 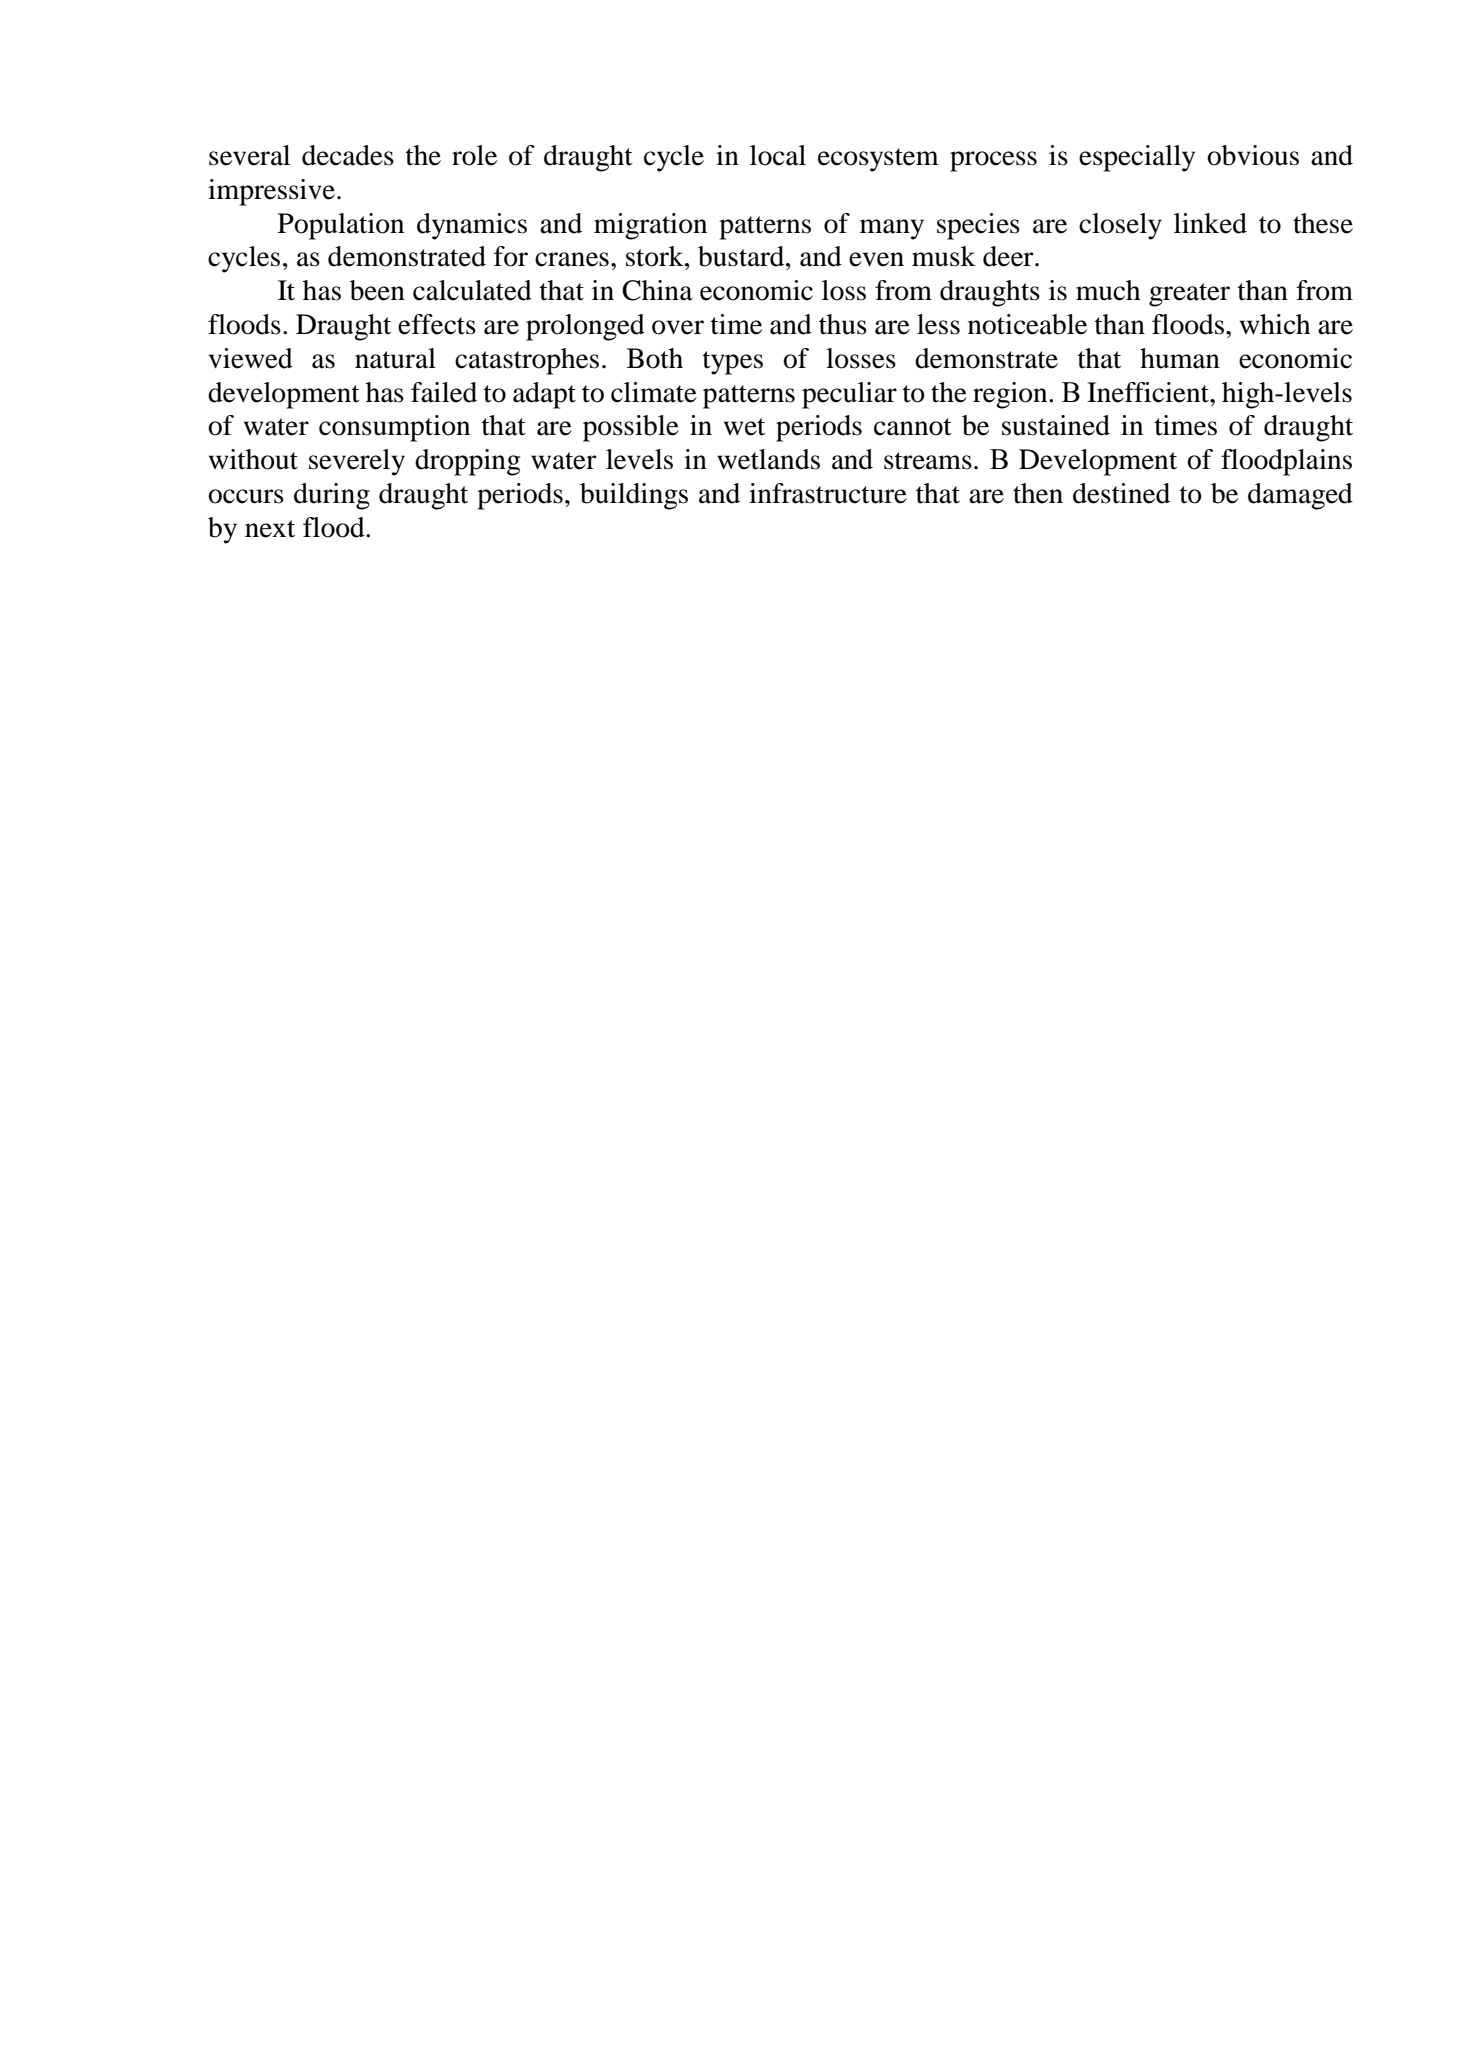 What do you see at coordinates (395, 358) in the image?
I see `natural` at bounding box center [395, 358].
